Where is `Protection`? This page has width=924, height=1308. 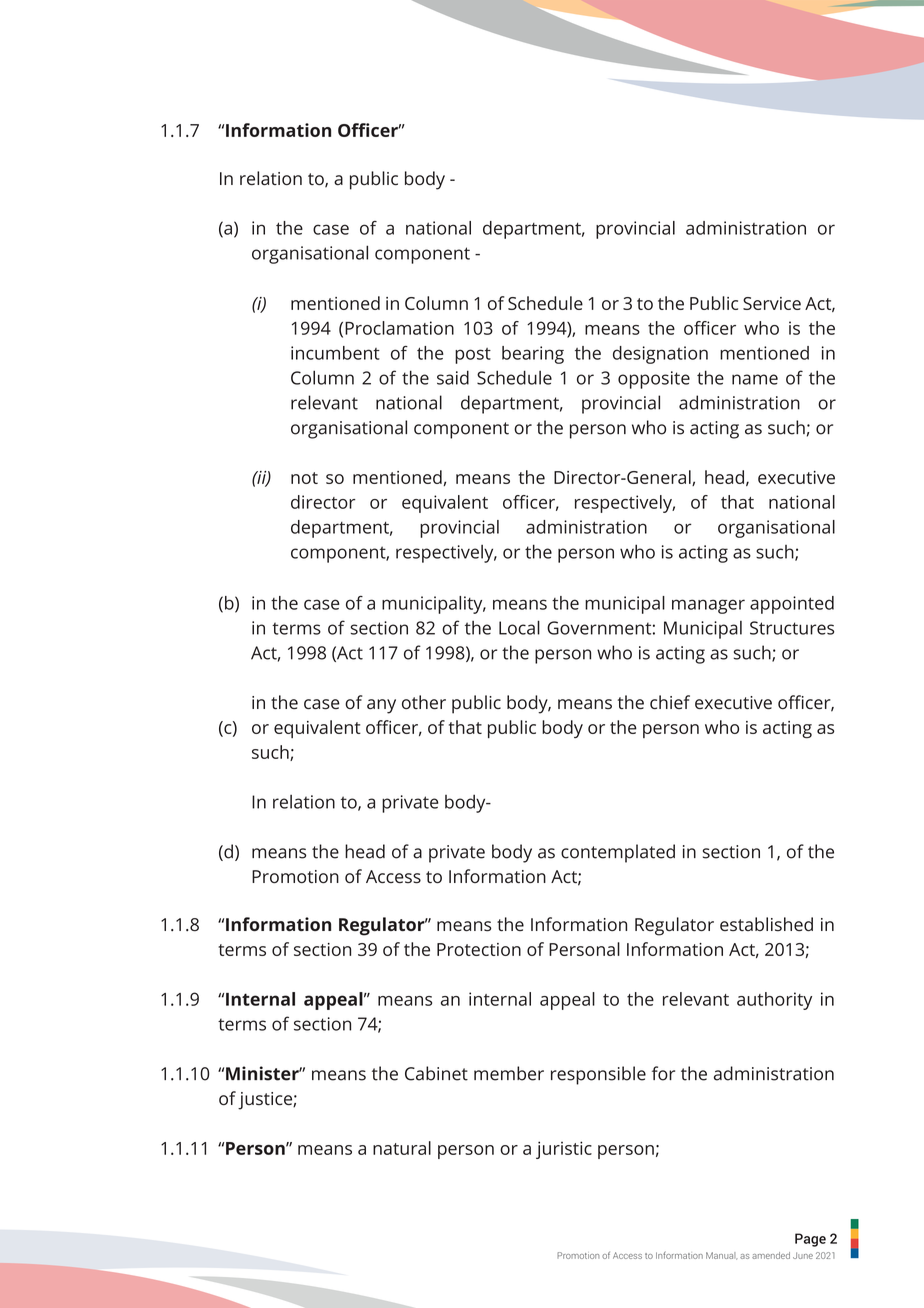 Protection is located at coordinates (479, 949).
